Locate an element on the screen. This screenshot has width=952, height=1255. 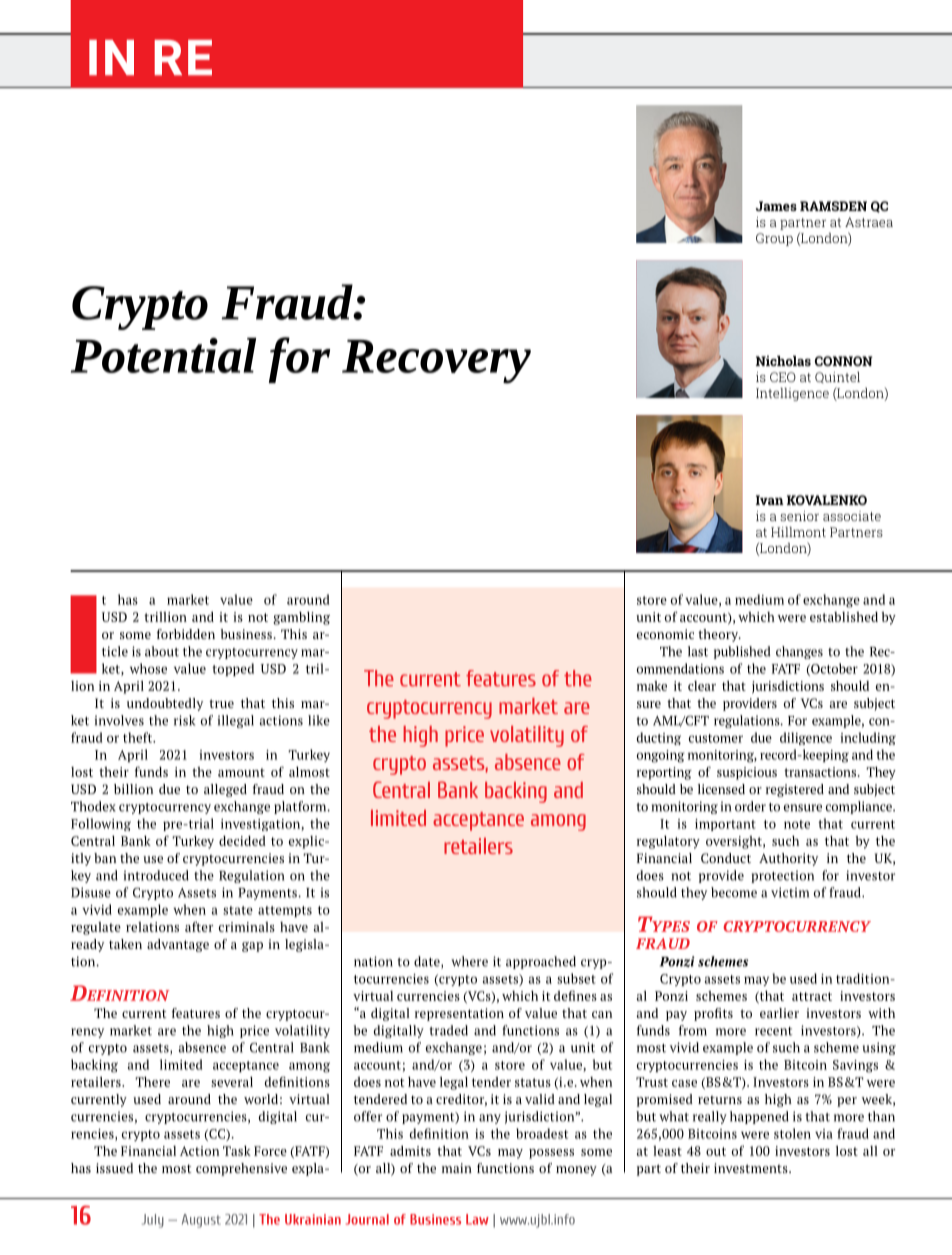
Group is located at coordinates (774, 239).
